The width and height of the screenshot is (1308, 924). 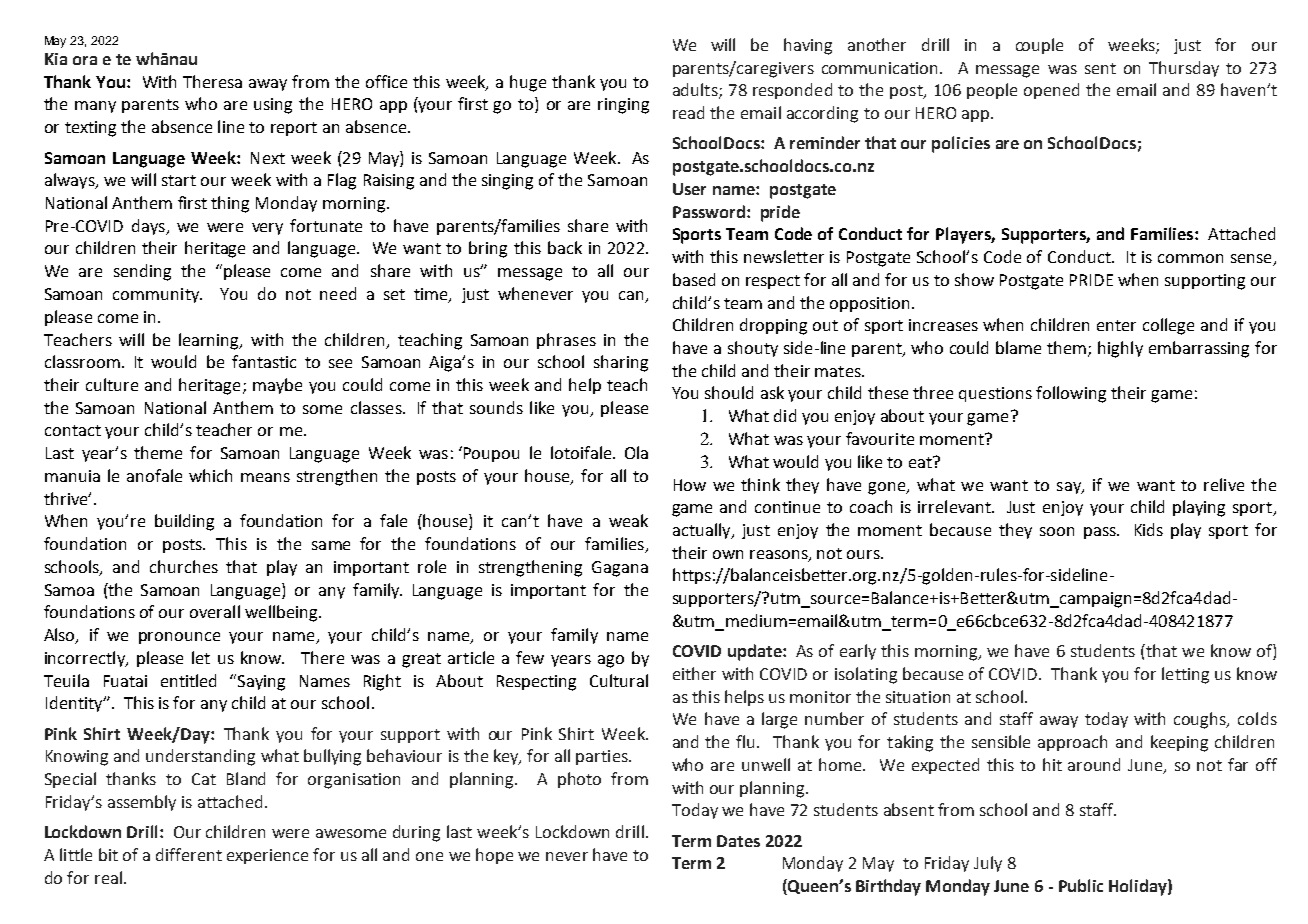 I want to click on ora, so click(x=85, y=60).
